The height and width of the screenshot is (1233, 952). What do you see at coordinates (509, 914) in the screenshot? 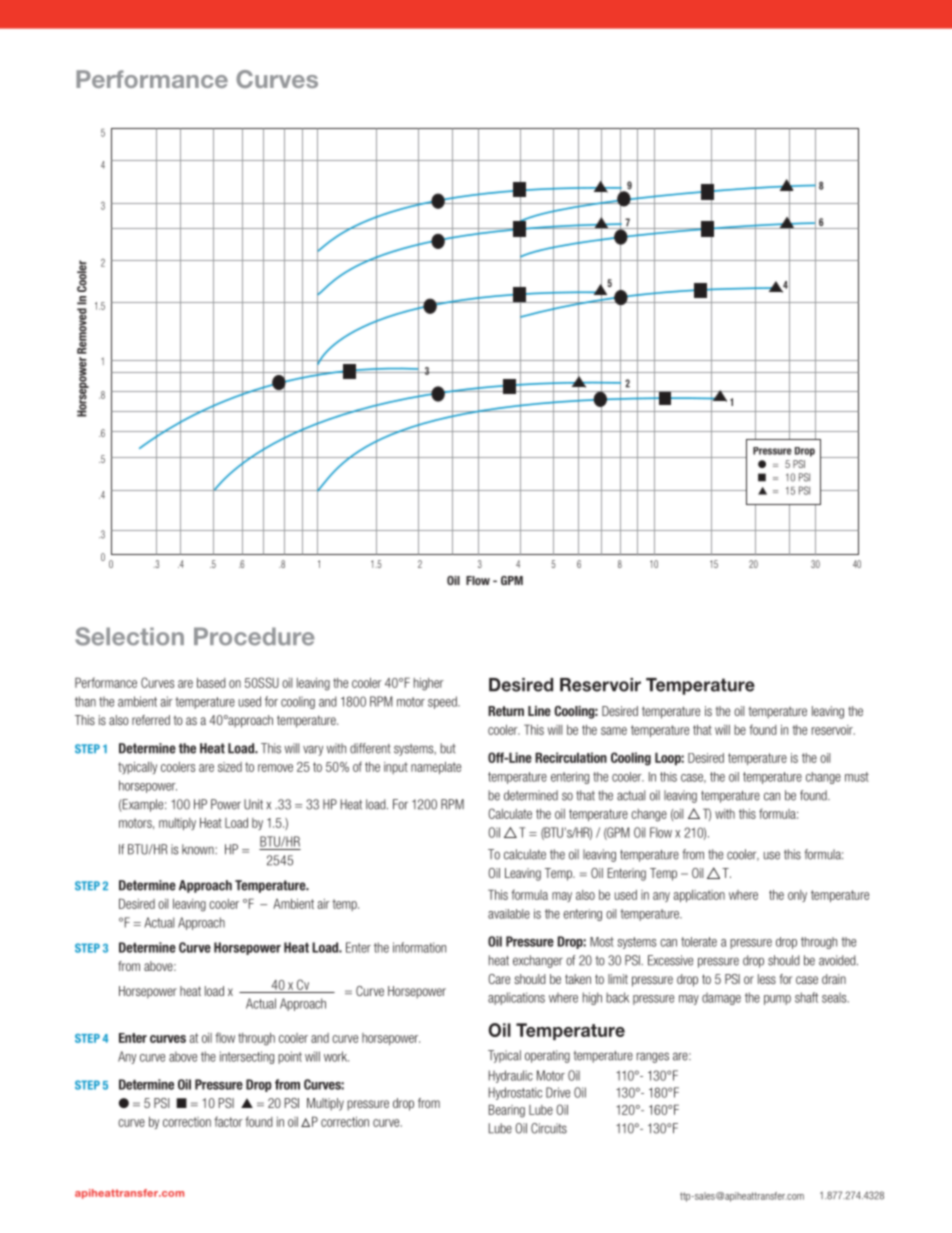
I see `available` at bounding box center [509, 914].
